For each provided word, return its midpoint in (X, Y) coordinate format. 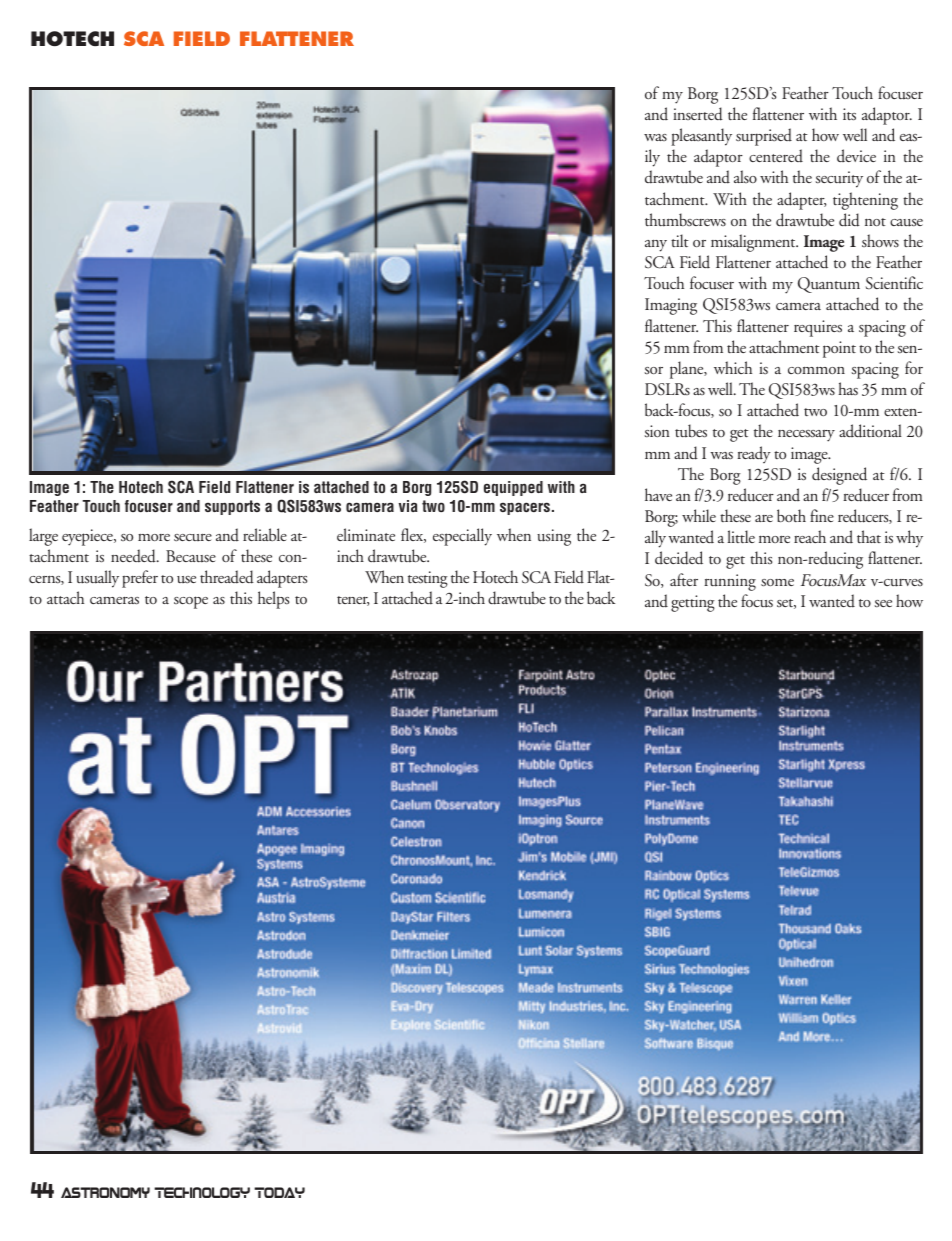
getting (693, 603)
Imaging (671, 306)
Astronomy (105, 1192)
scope (191, 602)
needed (134, 556)
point (839, 349)
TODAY (279, 1192)
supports (232, 507)
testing (428, 579)
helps (273, 600)
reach (810, 536)
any (656, 246)
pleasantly (701, 137)
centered (776, 156)
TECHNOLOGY (202, 1192)
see (883, 603)
